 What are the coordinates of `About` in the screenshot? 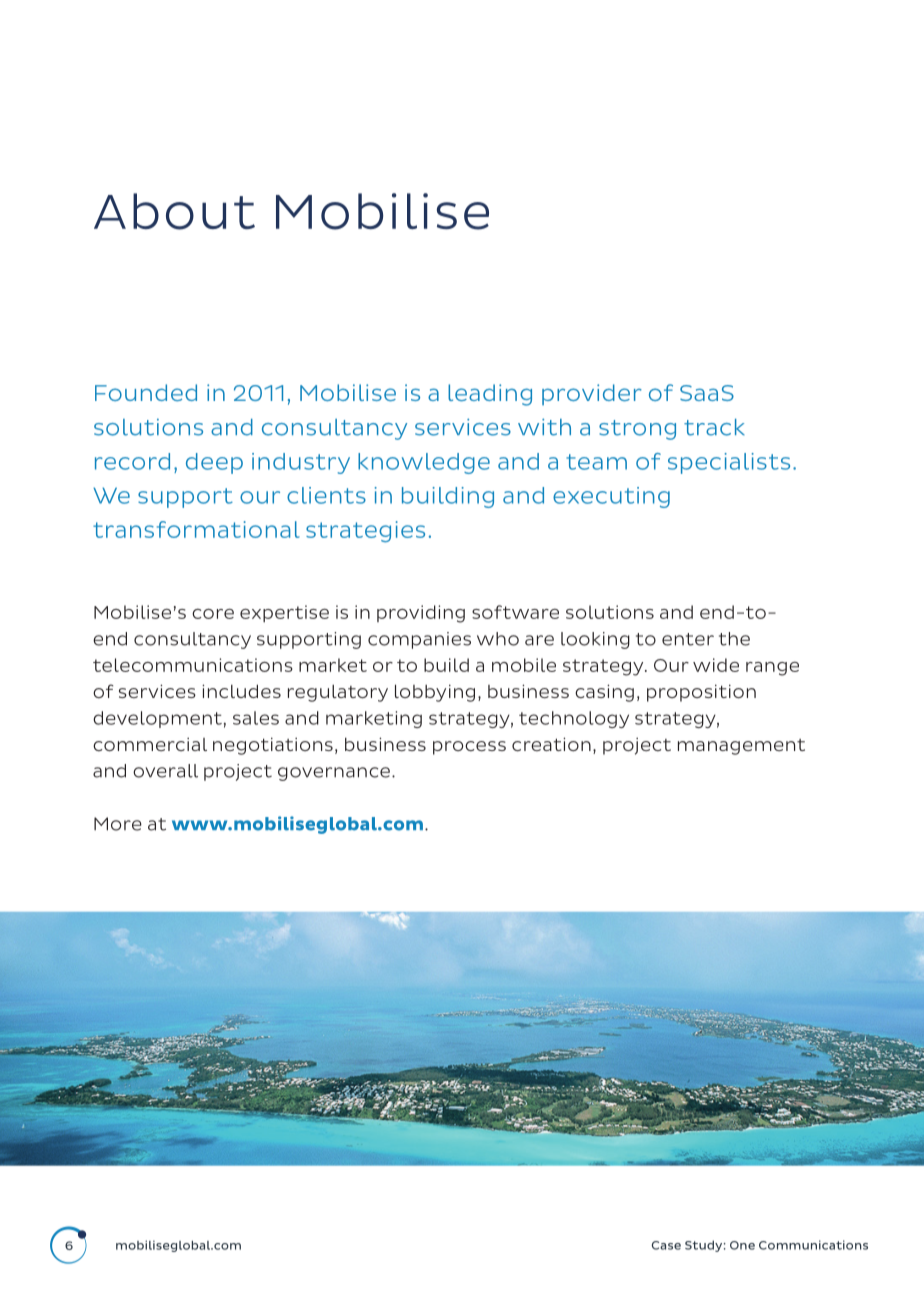 It's located at (174, 211).
